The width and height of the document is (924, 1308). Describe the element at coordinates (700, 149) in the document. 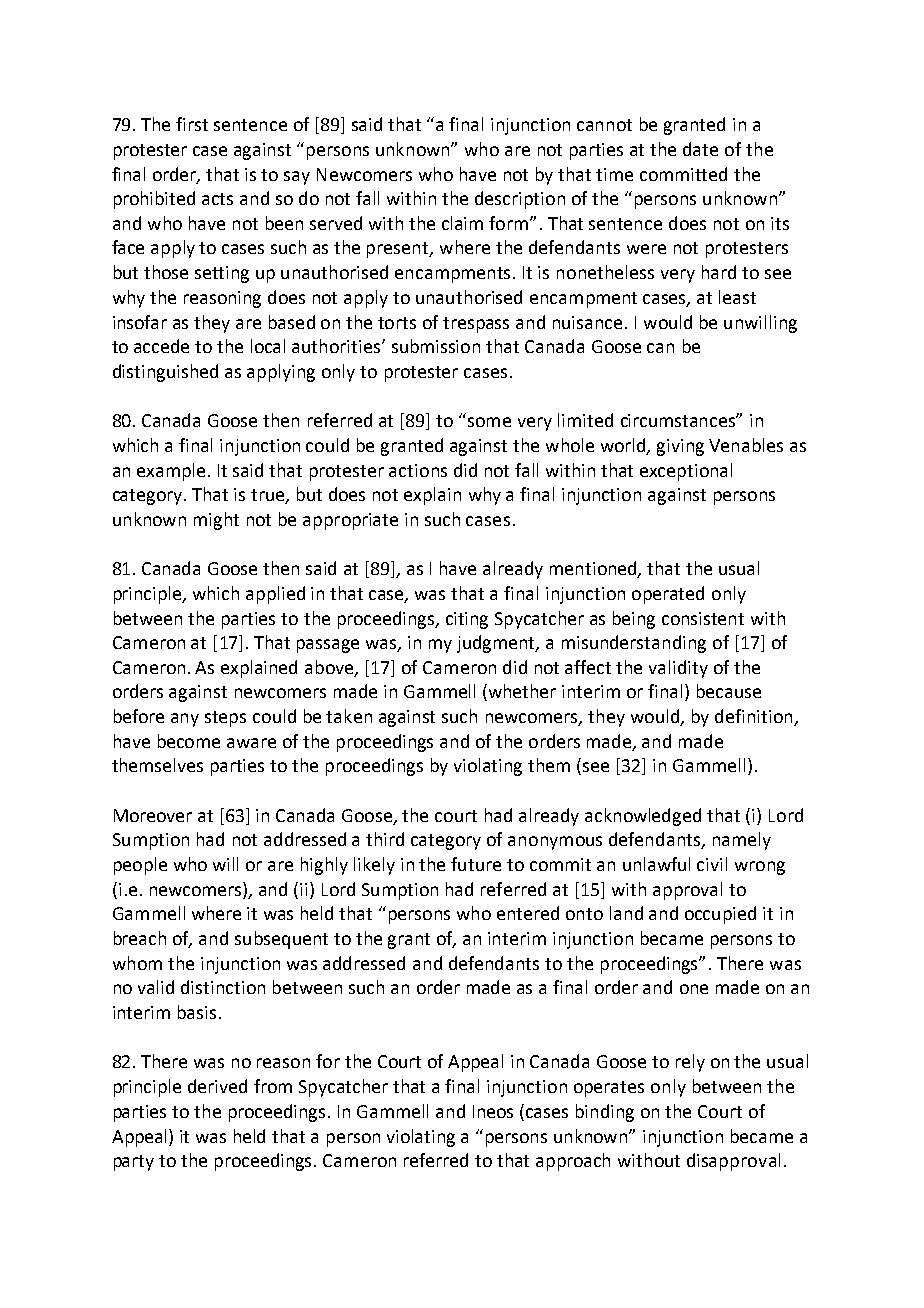

I see `date` at that location.
